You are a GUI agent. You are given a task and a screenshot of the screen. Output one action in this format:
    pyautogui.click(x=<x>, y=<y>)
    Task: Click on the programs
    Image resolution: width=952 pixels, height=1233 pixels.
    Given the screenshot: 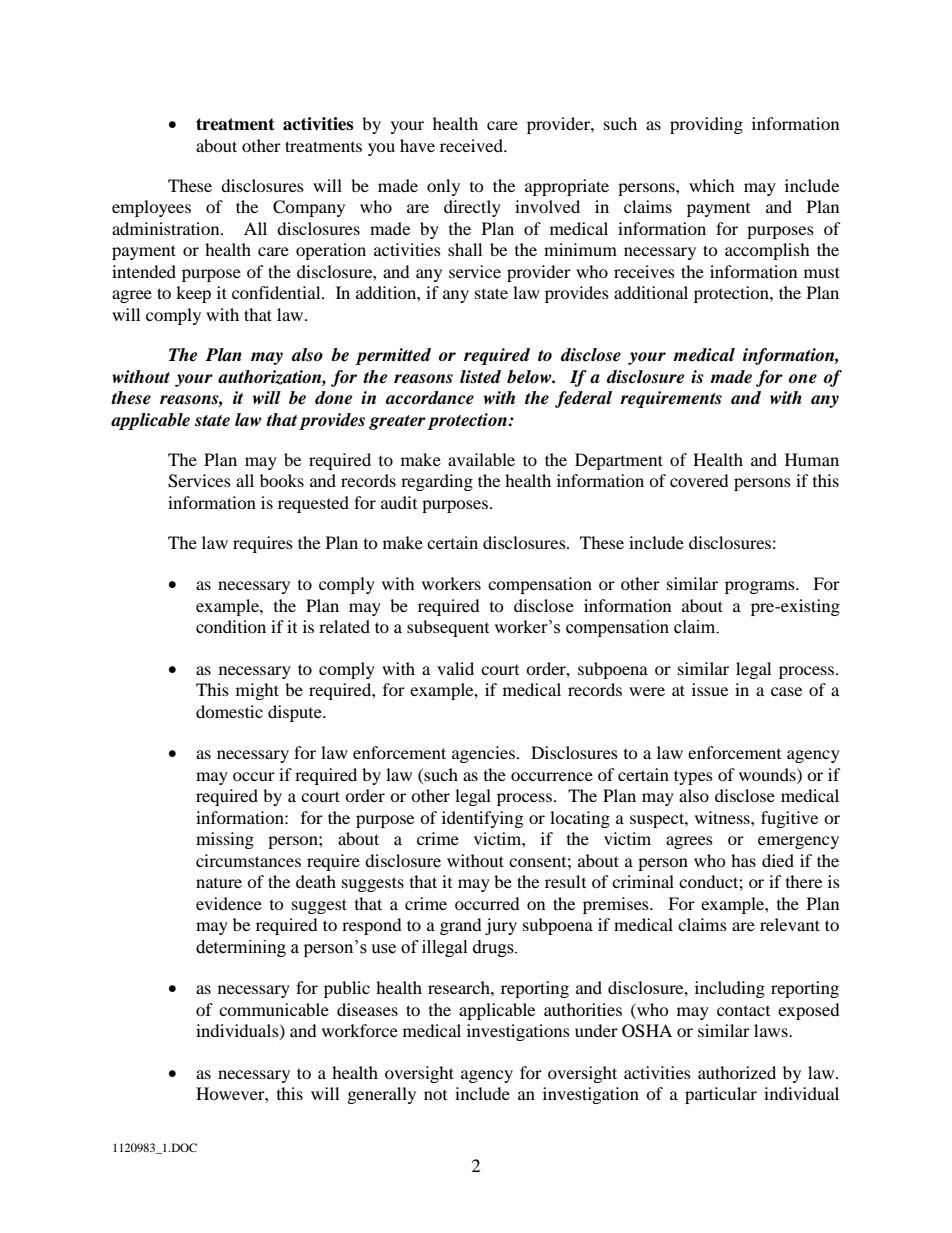 What is the action you would take?
    pyautogui.click(x=761, y=587)
